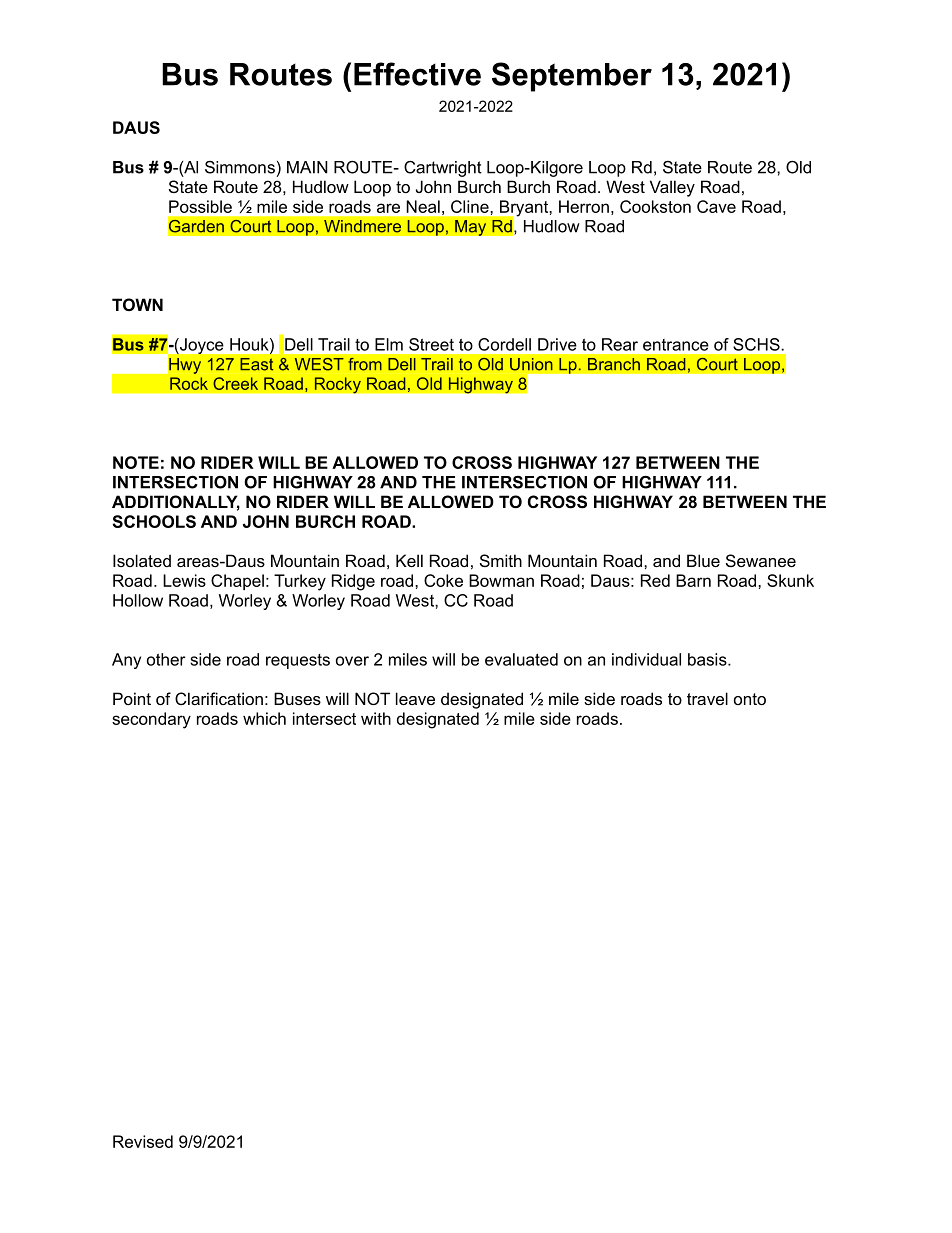  I want to click on Effective, so click(417, 74).
